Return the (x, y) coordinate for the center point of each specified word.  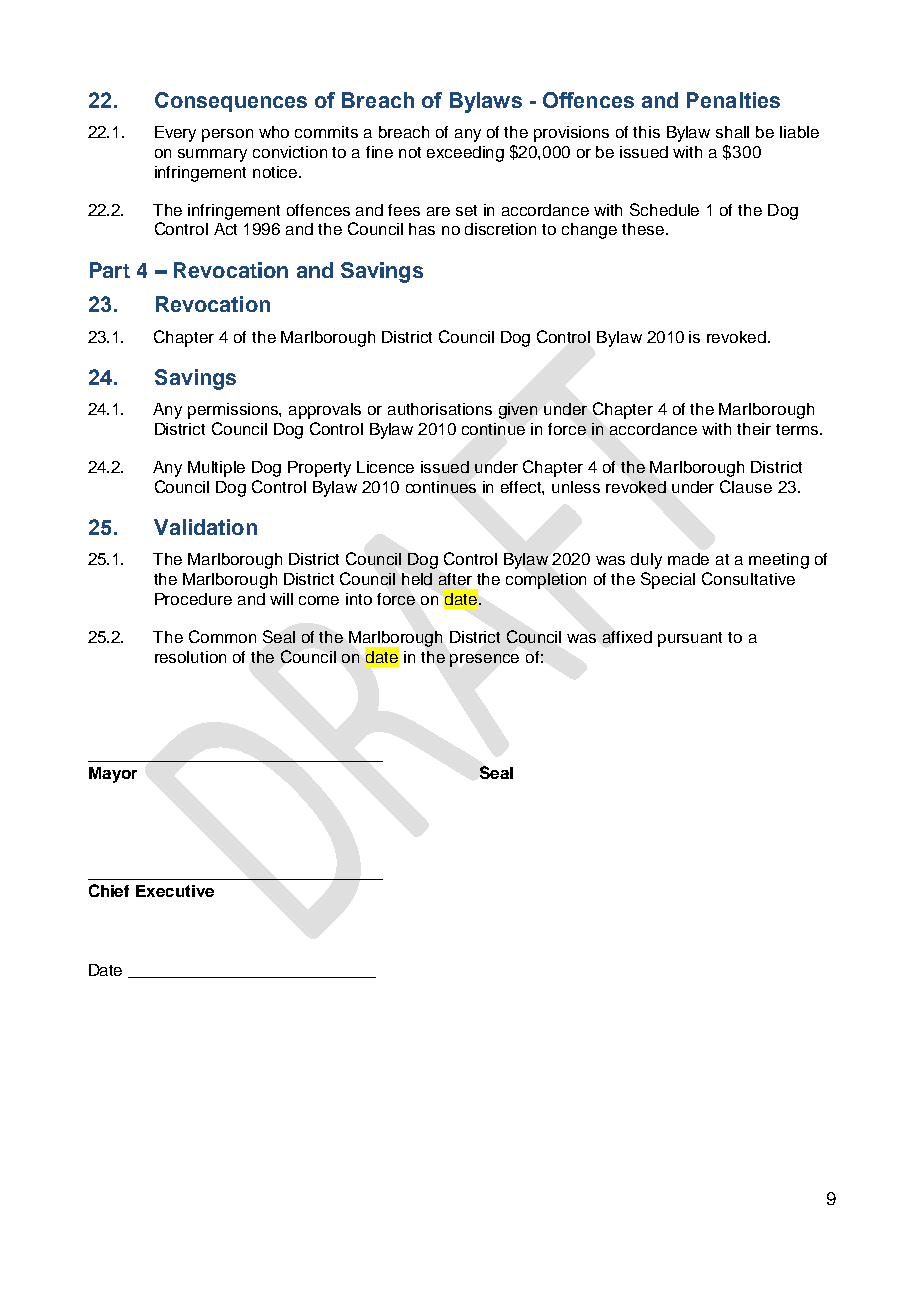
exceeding (465, 154)
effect (522, 488)
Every (175, 134)
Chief (109, 890)
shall (732, 132)
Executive (175, 891)
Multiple (216, 469)
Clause (746, 486)
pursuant (690, 639)
